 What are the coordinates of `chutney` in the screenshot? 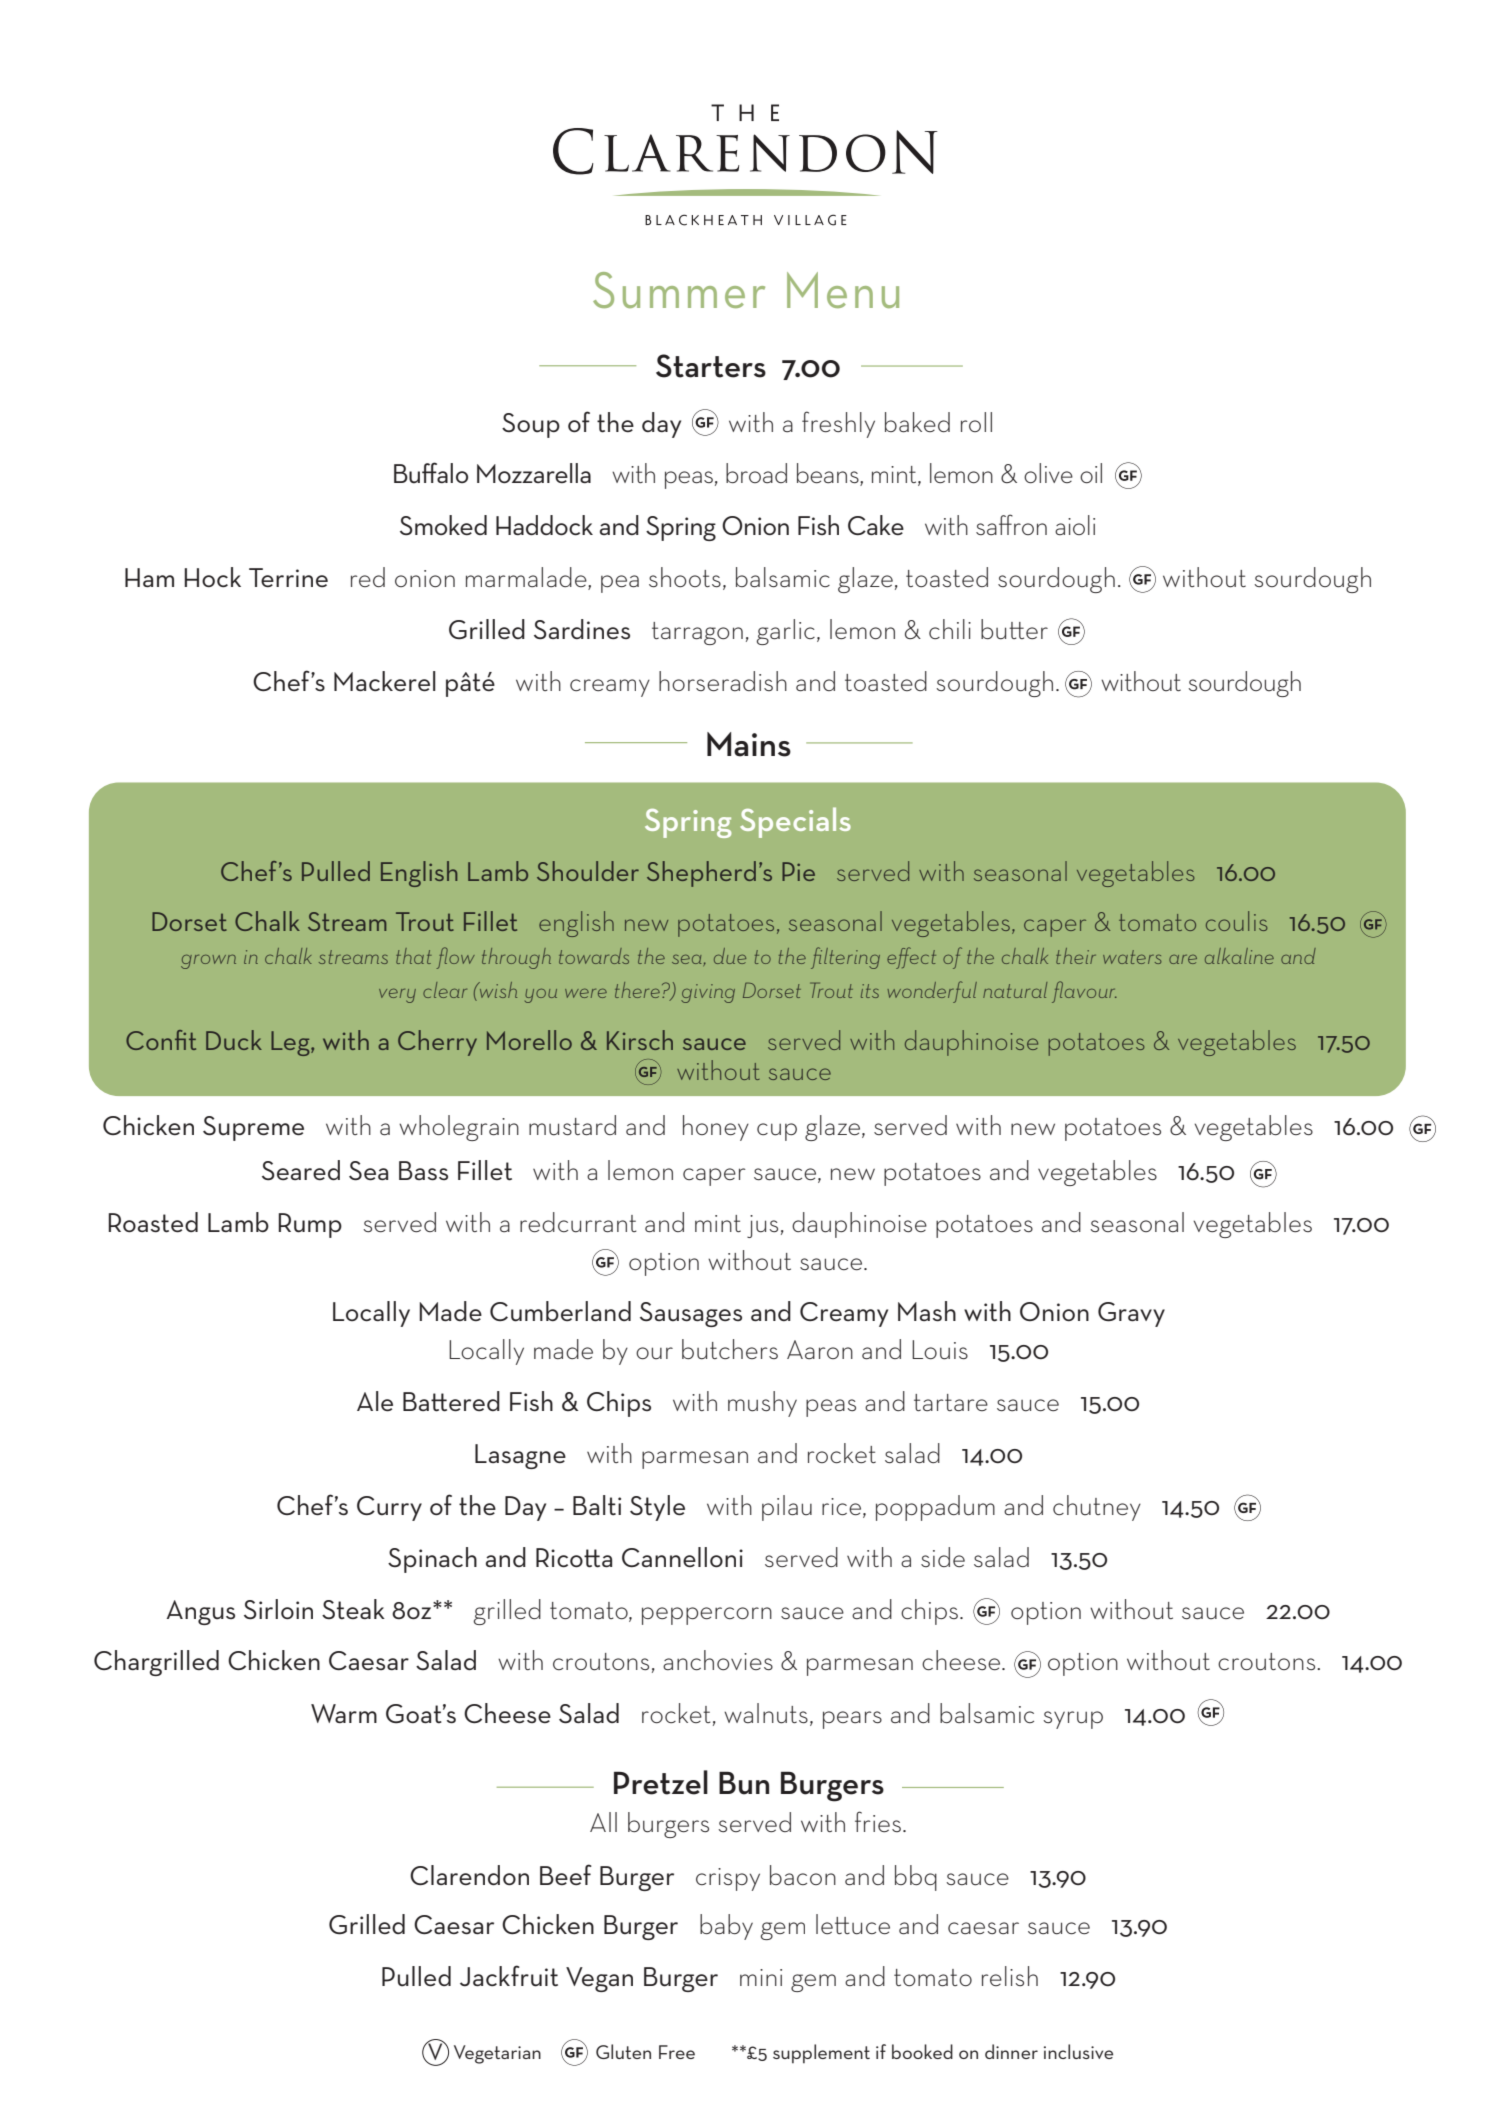 It's located at (1097, 1508).
